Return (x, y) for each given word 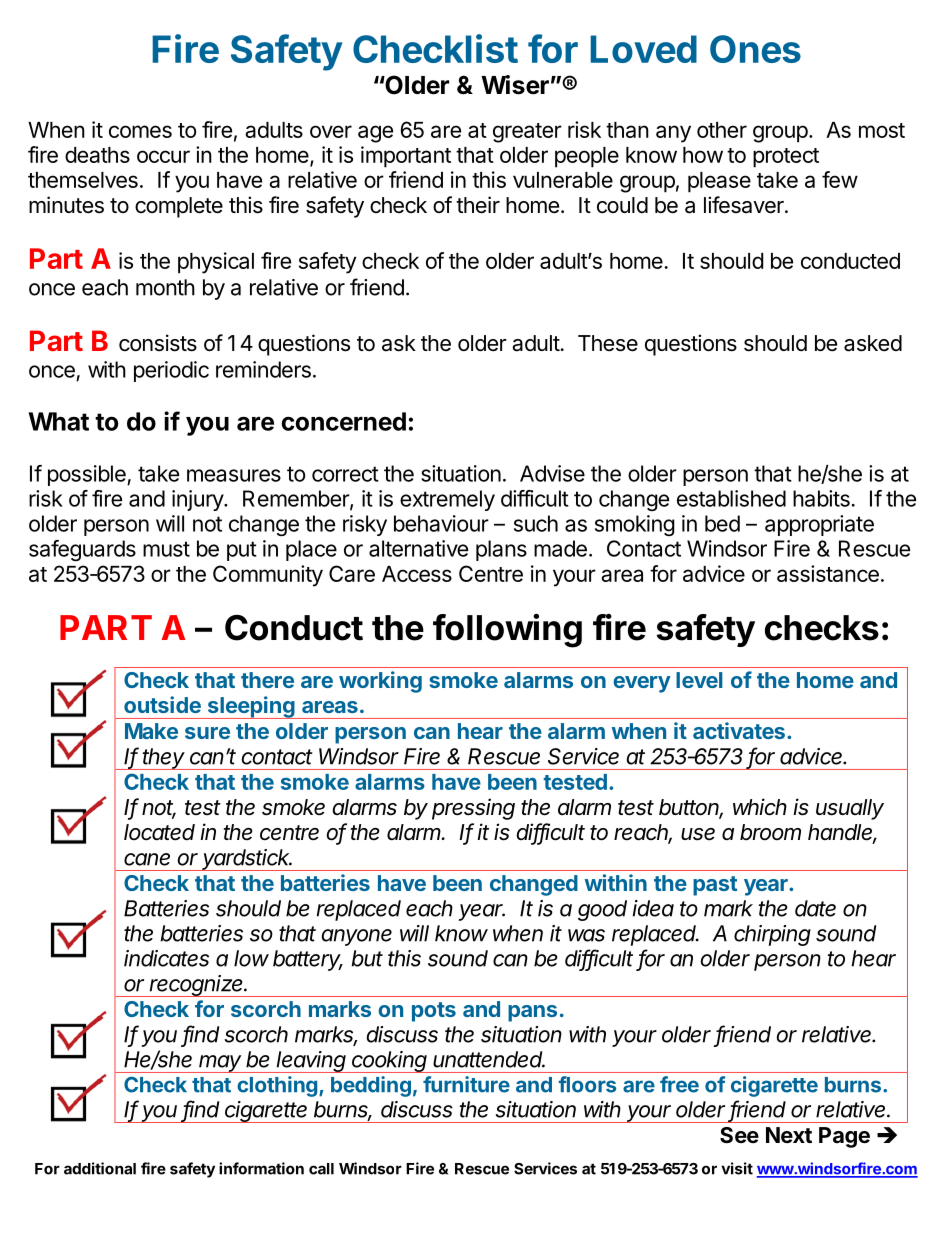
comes (140, 131)
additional (100, 1168)
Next (789, 1135)
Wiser (515, 85)
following (507, 631)
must (166, 549)
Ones (755, 49)
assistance (828, 573)
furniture (466, 1084)
